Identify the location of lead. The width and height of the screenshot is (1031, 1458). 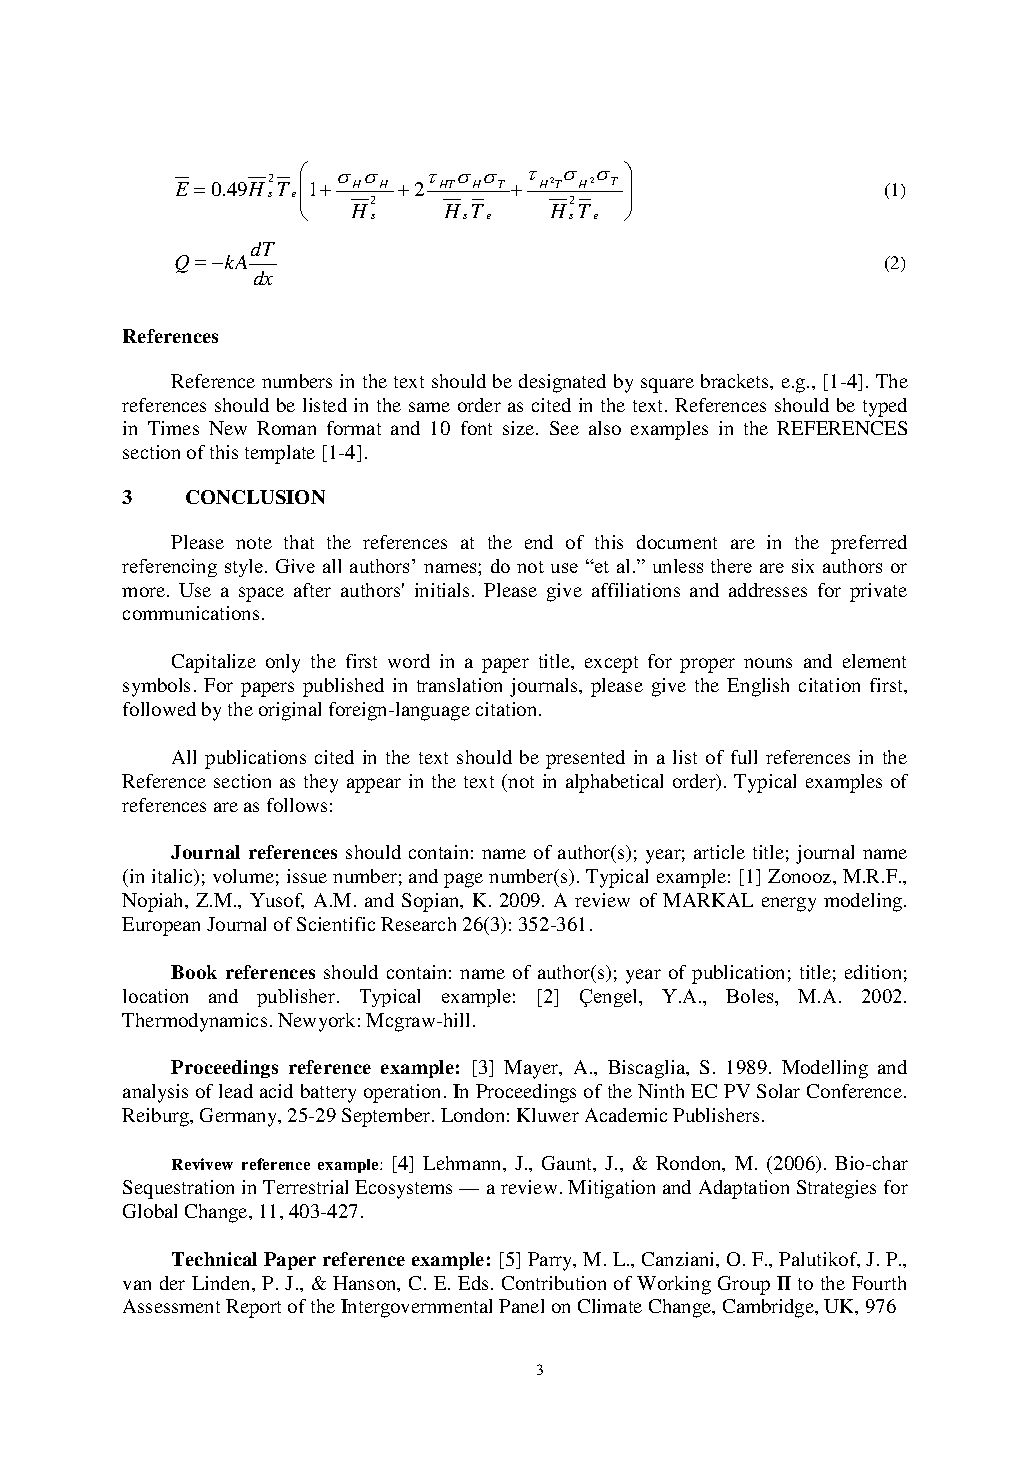
(236, 1091).
